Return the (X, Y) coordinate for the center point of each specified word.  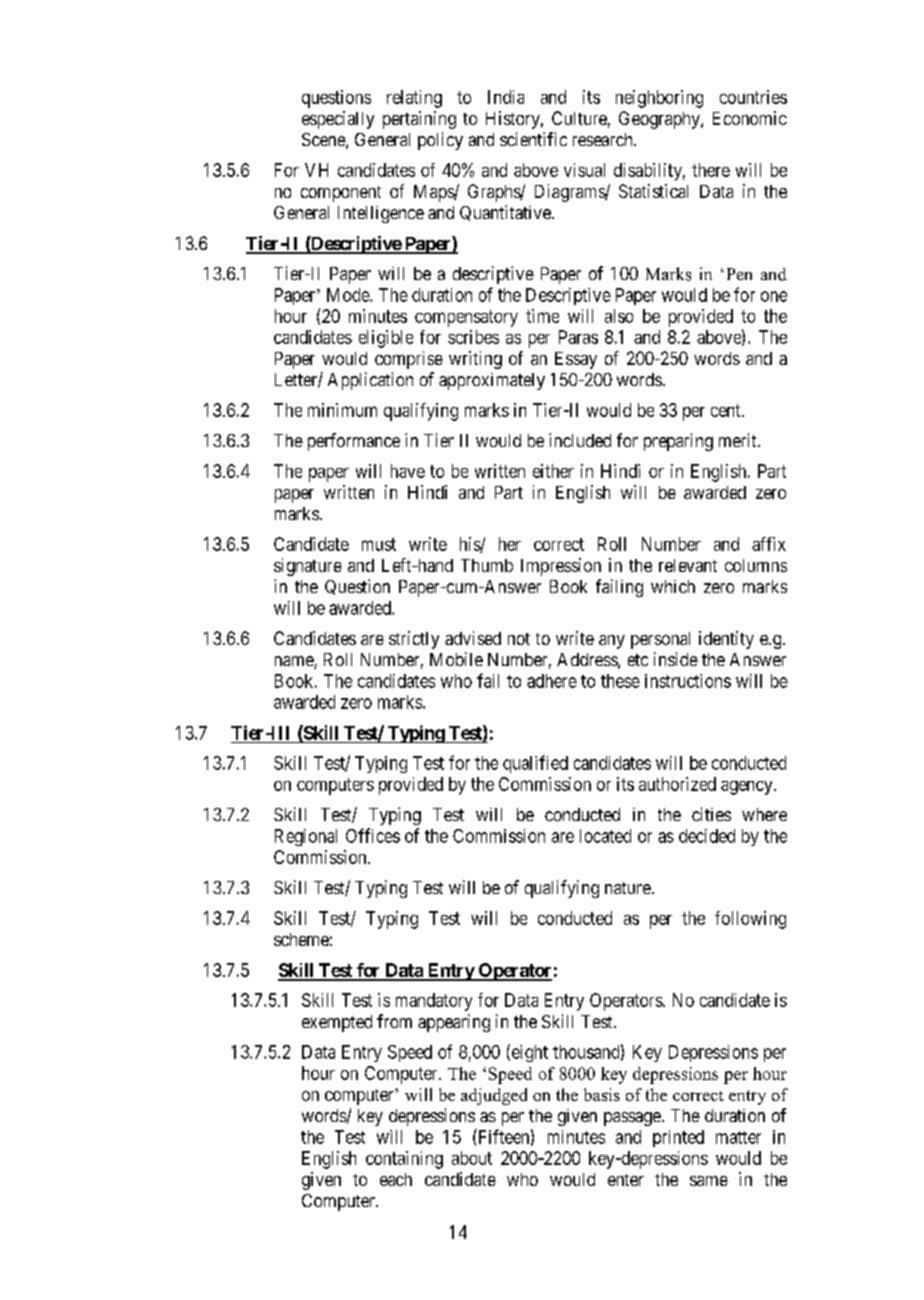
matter (738, 1137)
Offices (373, 835)
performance (354, 442)
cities (711, 814)
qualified (535, 764)
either (553, 471)
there (711, 170)
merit (739, 440)
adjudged (494, 1096)
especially (338, 120)
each (396, 1179)
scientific (533, 139)
